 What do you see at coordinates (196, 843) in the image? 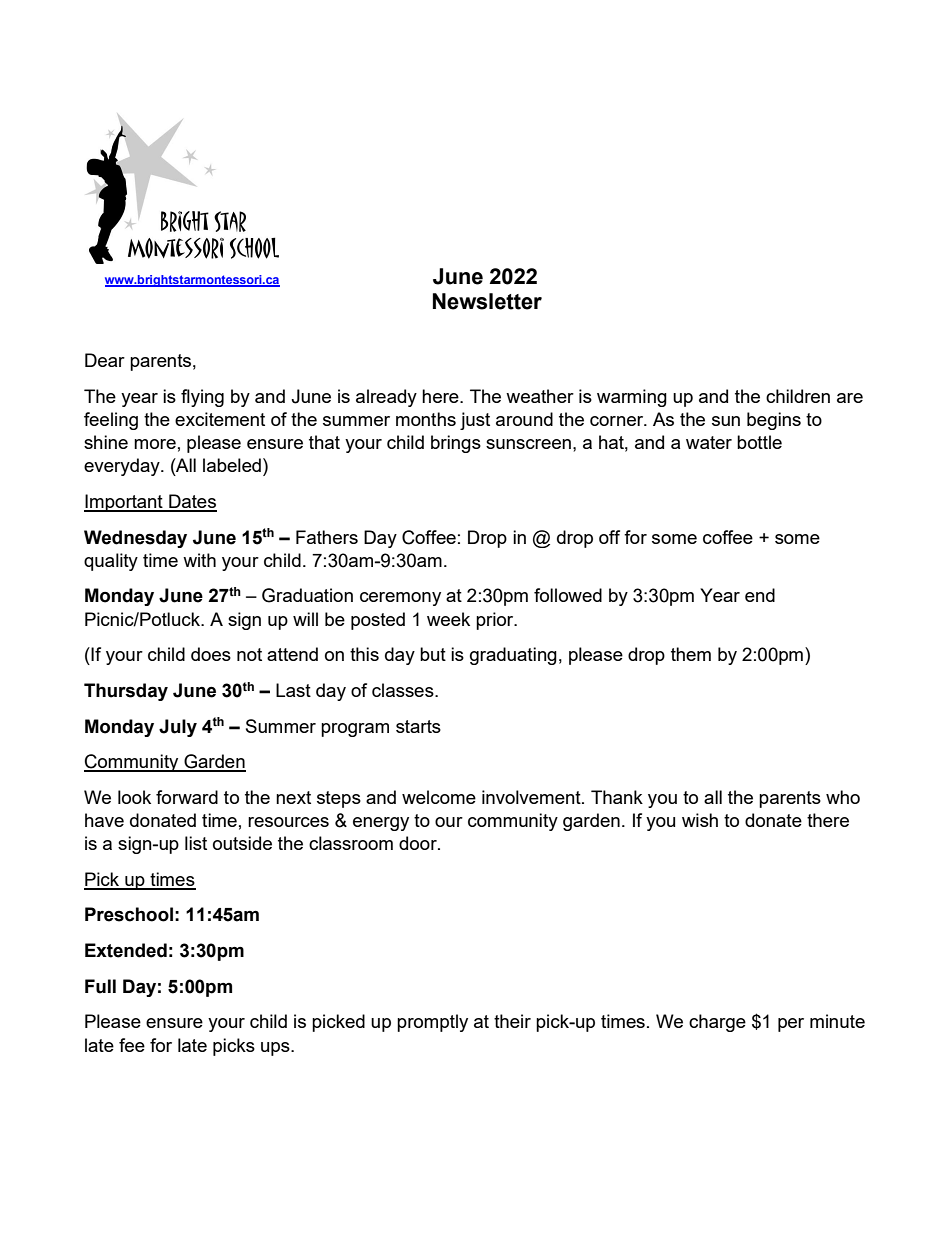
I see `list` at bounding box center [196, 843].
